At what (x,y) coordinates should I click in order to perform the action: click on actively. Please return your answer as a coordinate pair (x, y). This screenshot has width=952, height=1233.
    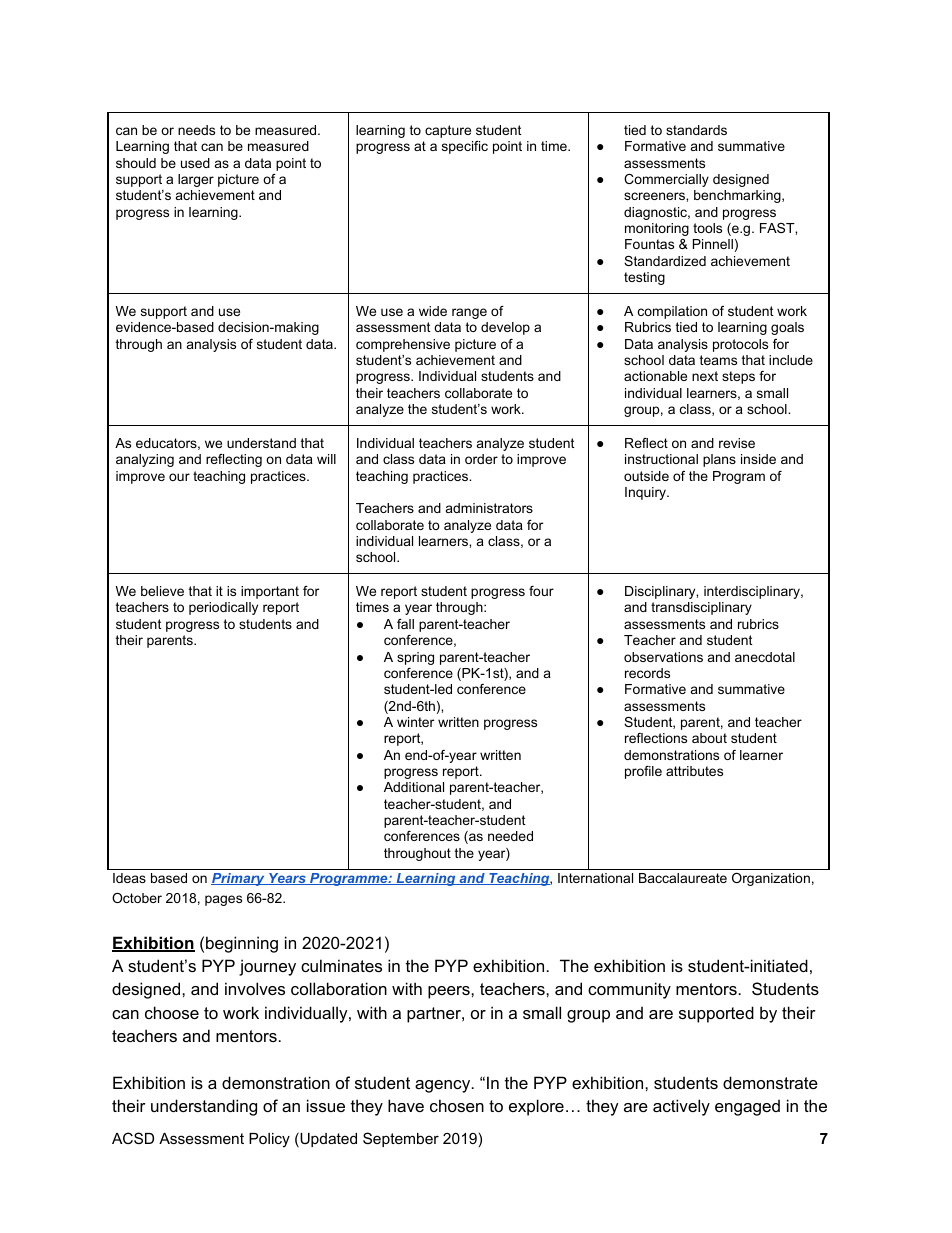
    Looking at the image, I should click on (681, 1107).
